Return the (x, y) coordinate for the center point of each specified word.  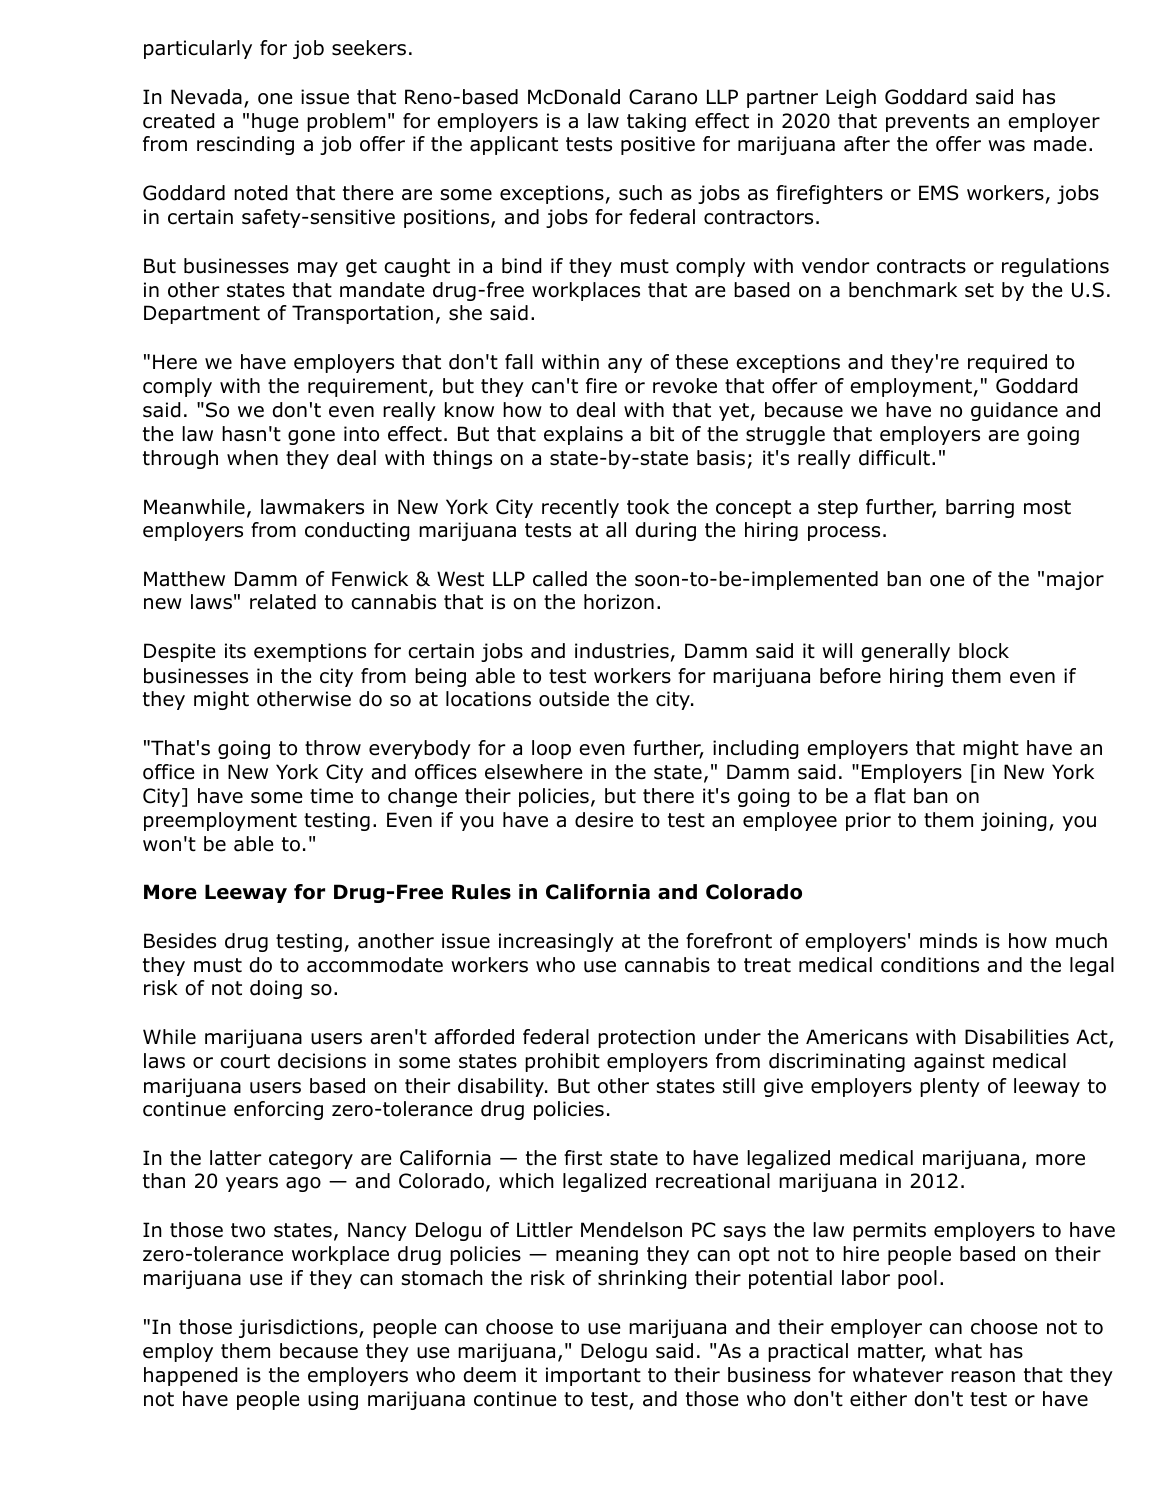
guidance (1014, 411)
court (245, 1061)
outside (574, 699)
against (949, 1062)
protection (646, 1038)
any (625, 365)
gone (311, 437)
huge (275, 122)
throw (333, 748)
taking (656, 122)
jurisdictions (299, 1328)
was (1006, 146)
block (984, 651)
